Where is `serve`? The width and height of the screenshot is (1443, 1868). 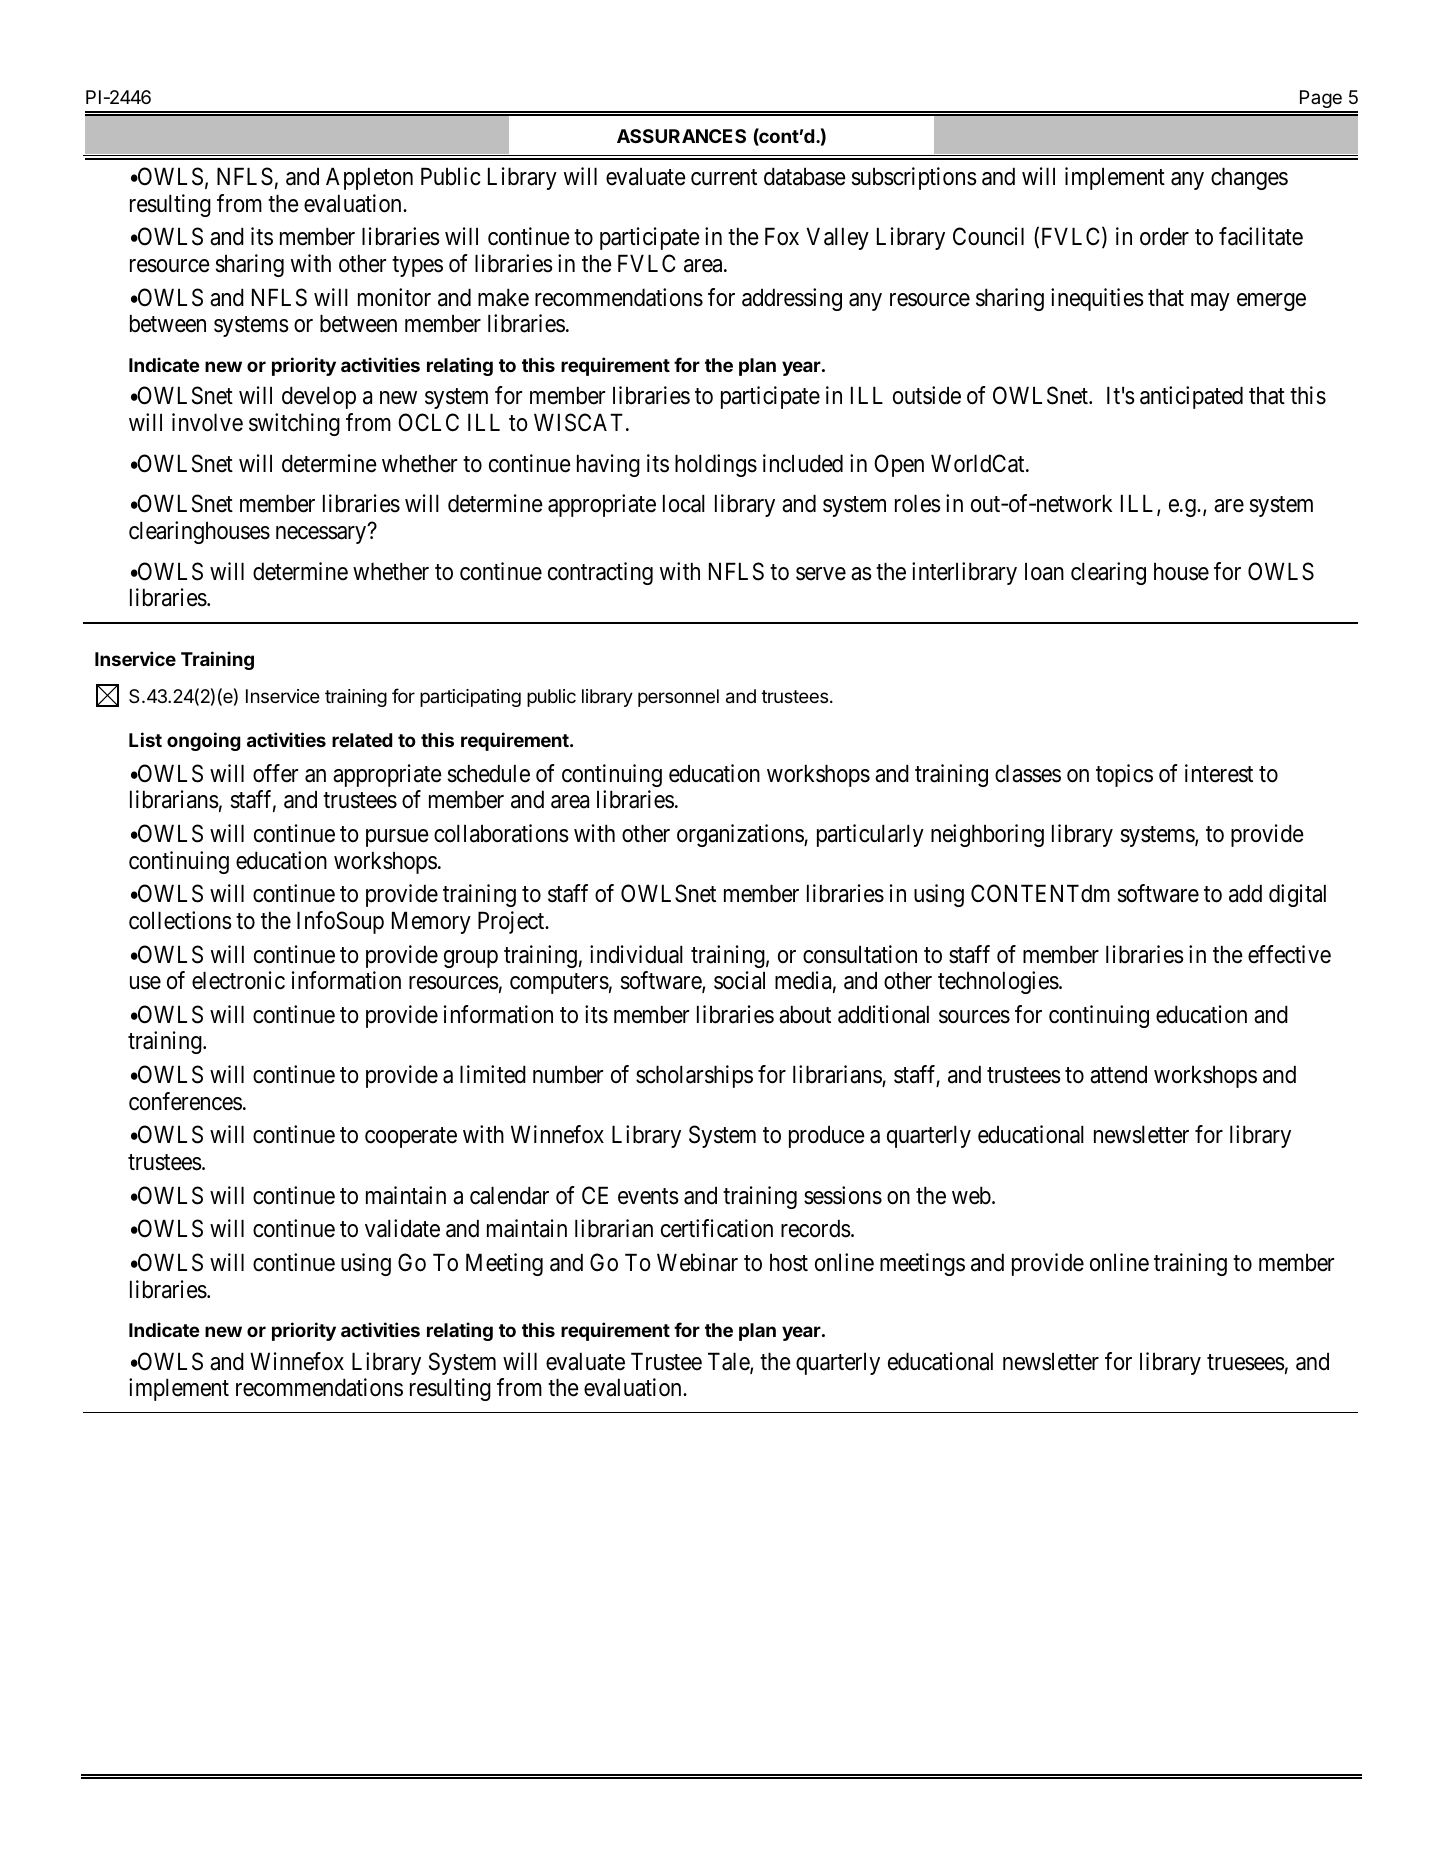 serve is located at coordinates (821, 574).
